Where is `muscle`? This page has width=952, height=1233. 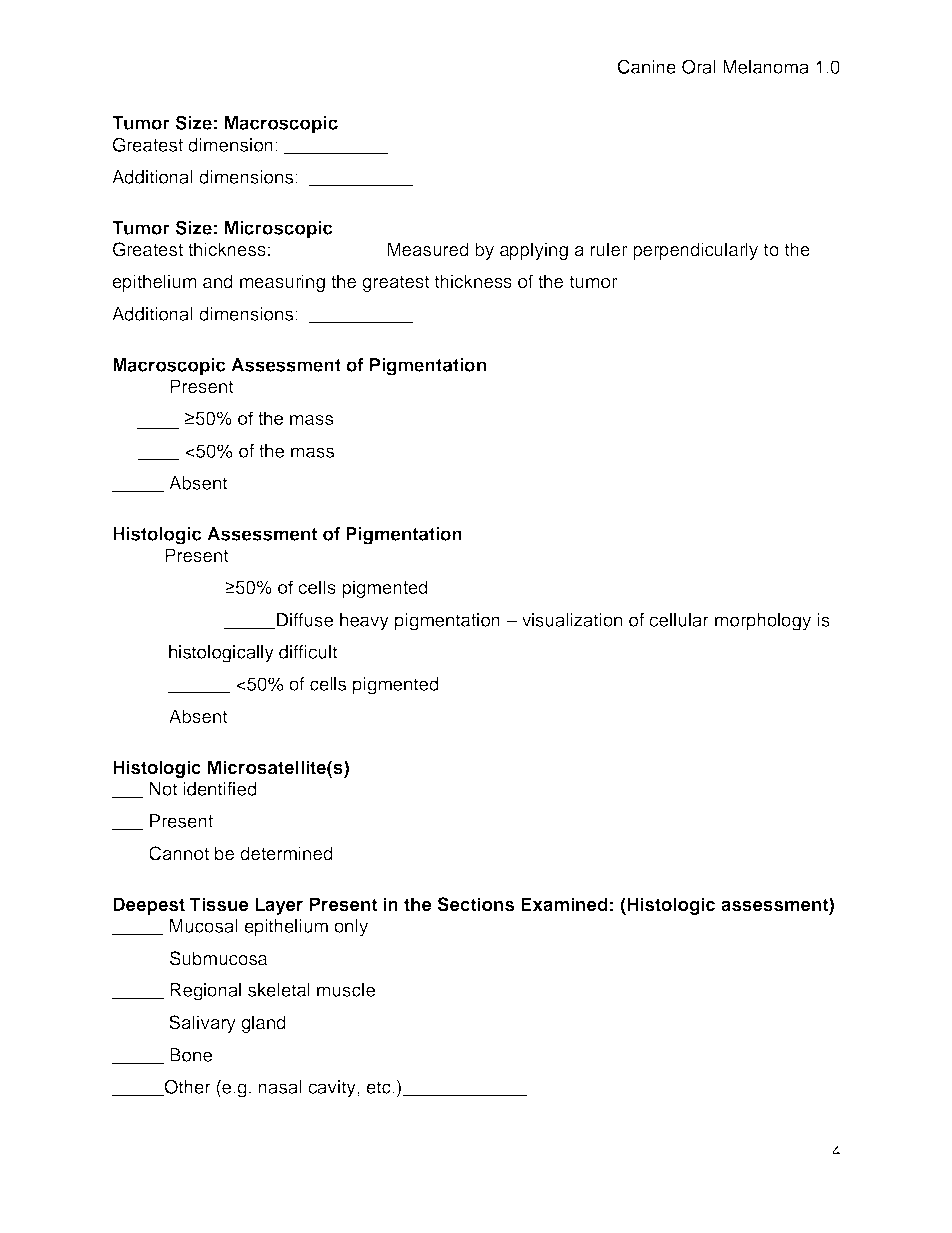
muscle is located at coordinates (346, 990).
